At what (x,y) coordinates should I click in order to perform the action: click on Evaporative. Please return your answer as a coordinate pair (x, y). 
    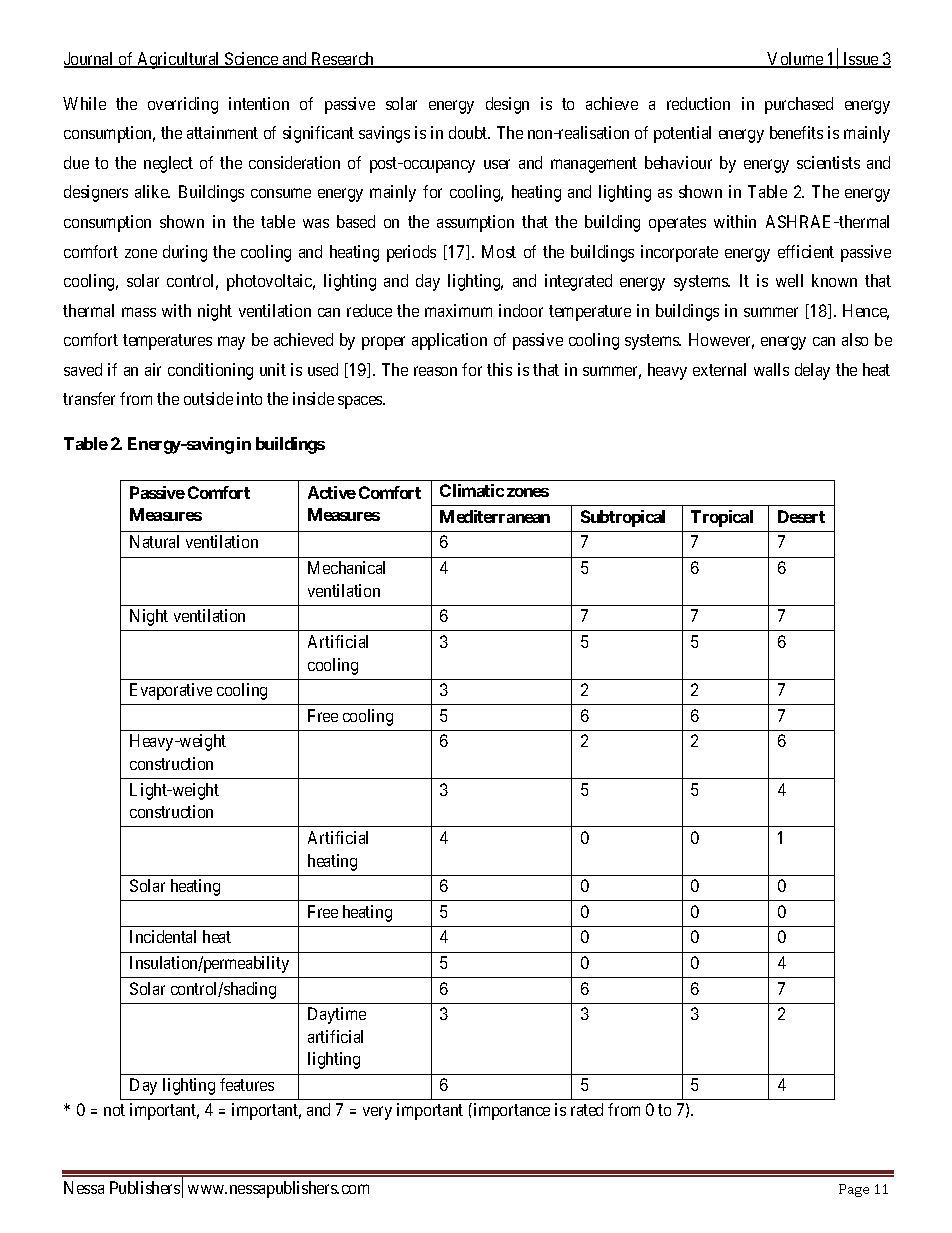
    Looking at the image, I should click on (171, 691).
